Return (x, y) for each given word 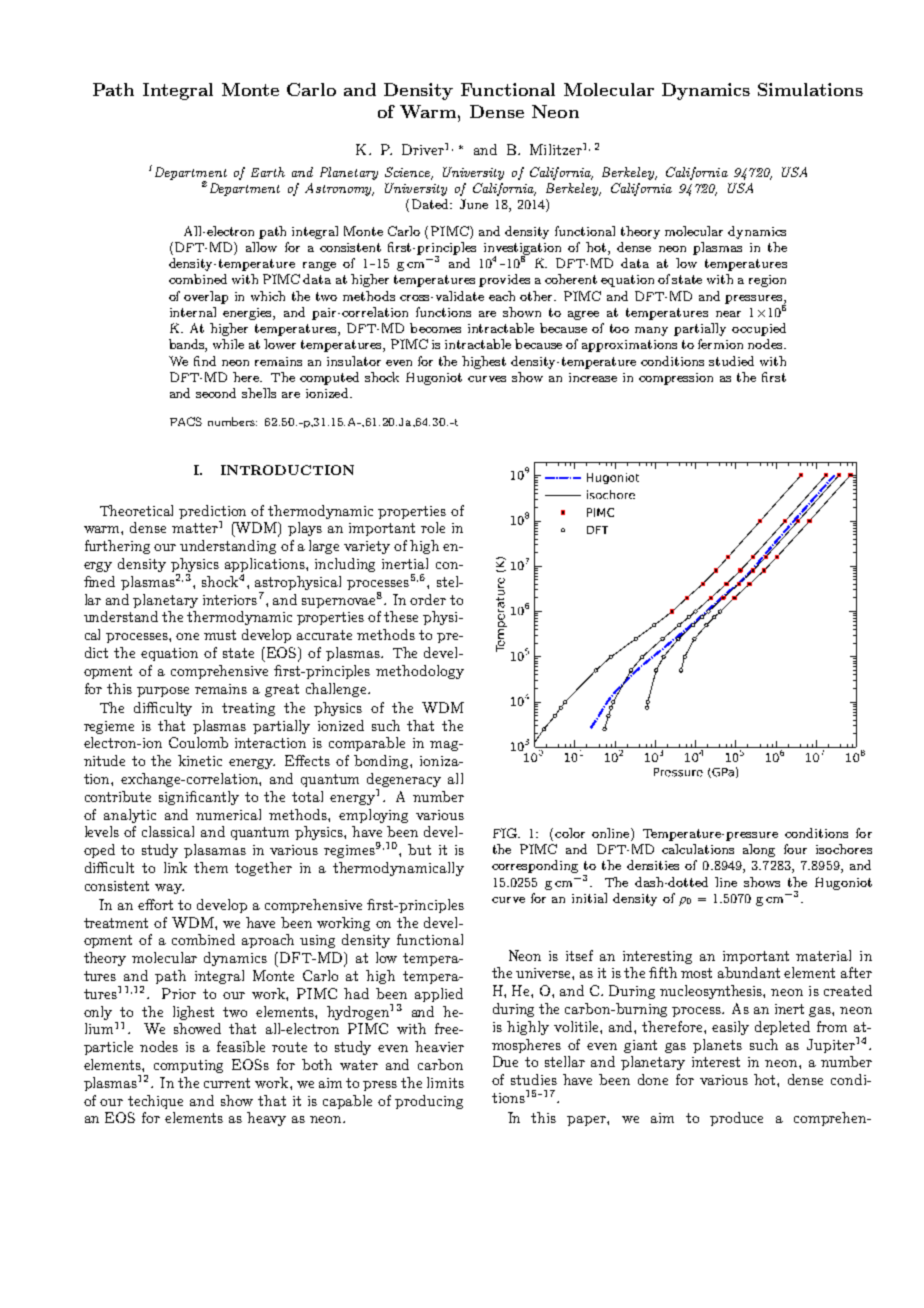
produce (736, 1119)
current (227, 1083)
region (767, 281)
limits (445, 1082)
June (474, 204)
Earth (268, 172)
